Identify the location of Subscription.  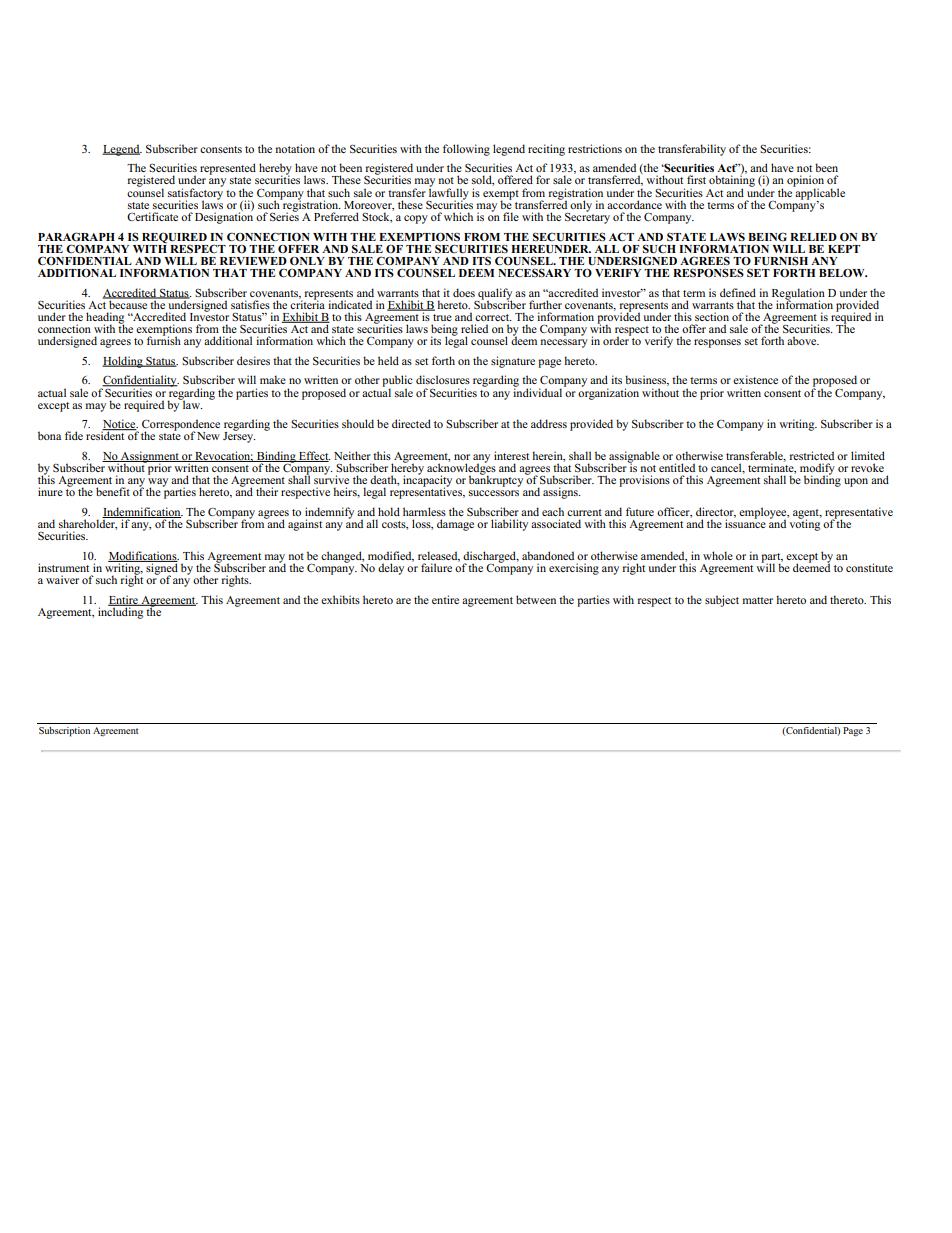
(64, 732).
